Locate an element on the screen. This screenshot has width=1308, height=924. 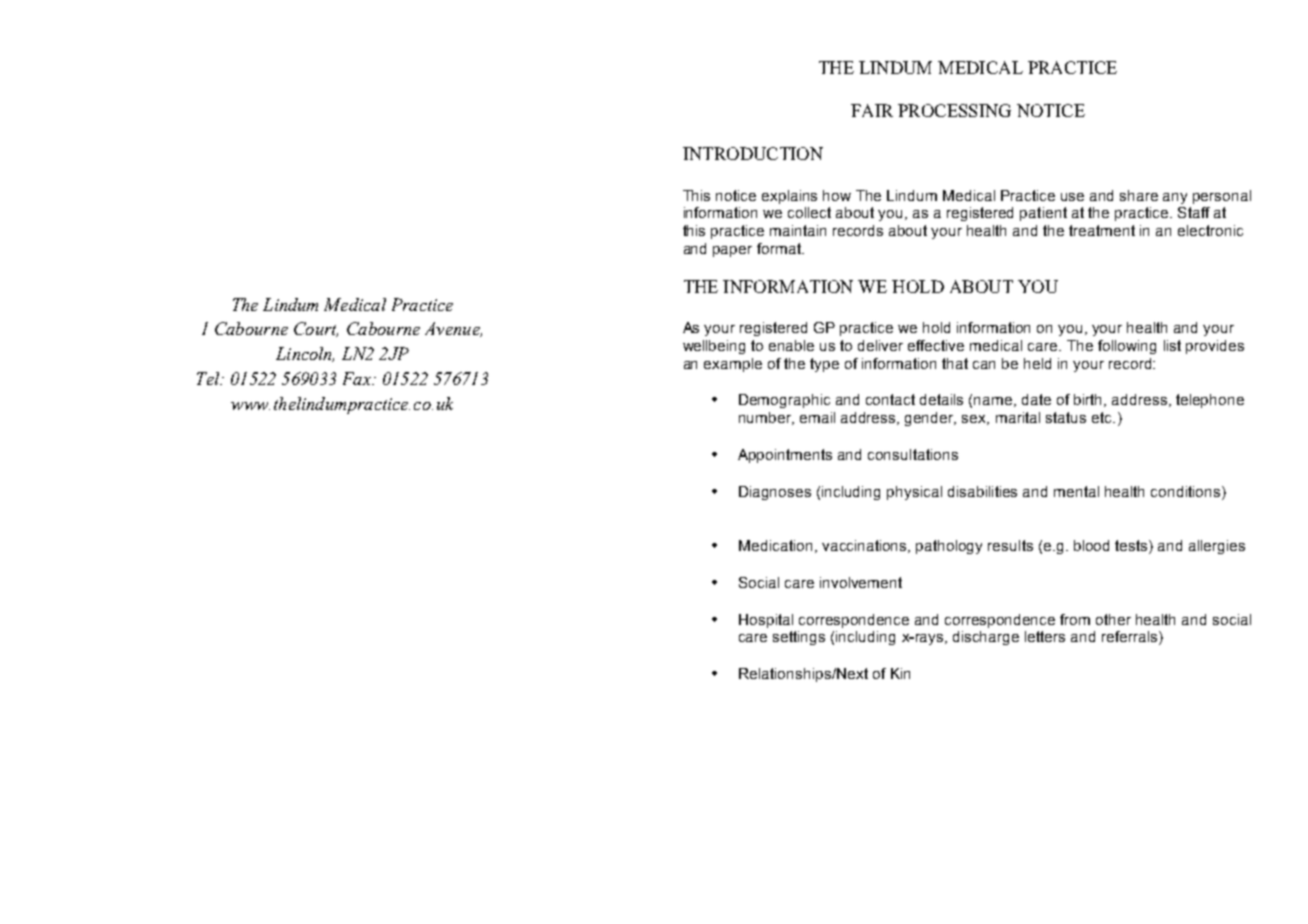
settings is located at coordinates (799, 638).
